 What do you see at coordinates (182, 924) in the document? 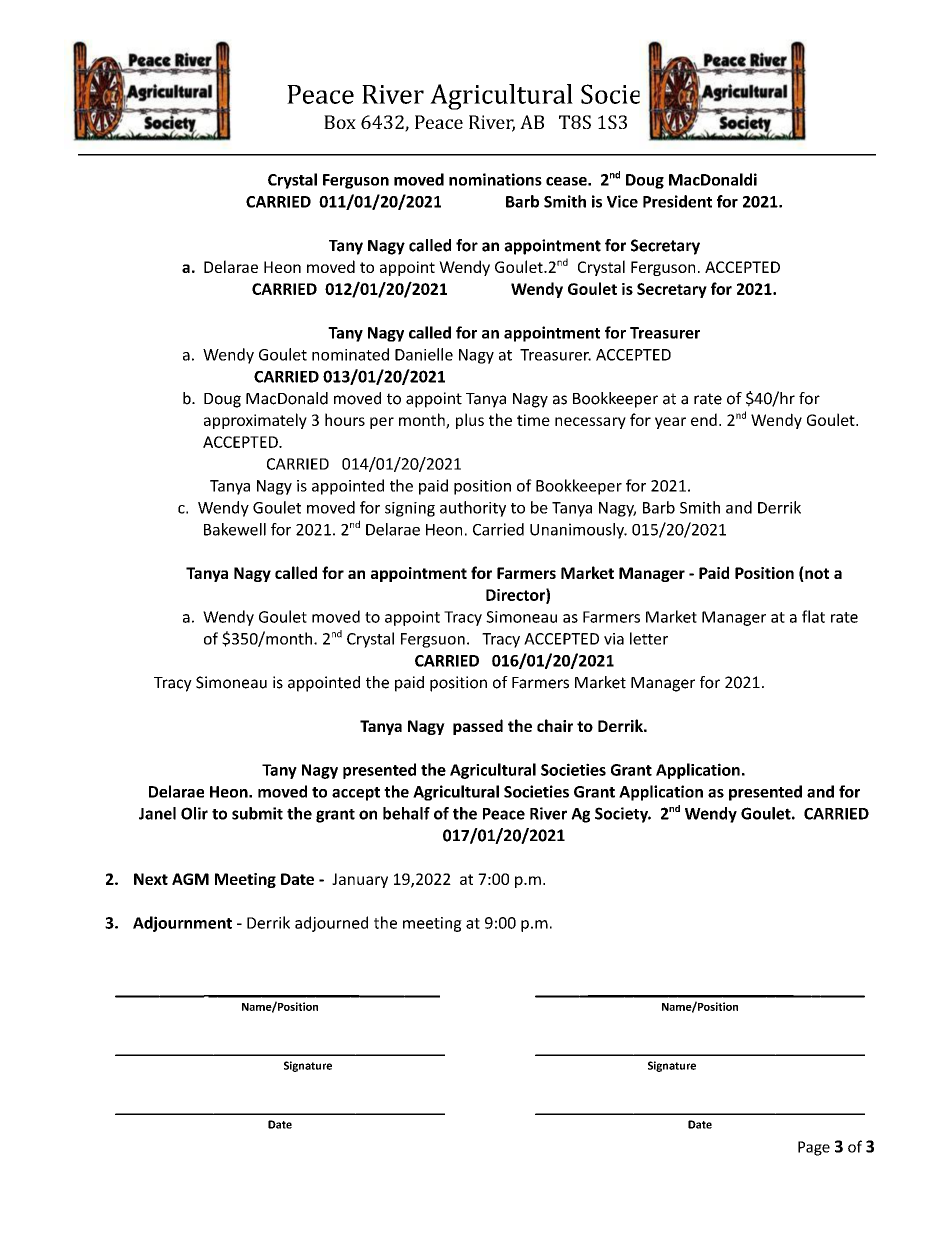
I see `Adjournment` at bounding box center [182, 924].
